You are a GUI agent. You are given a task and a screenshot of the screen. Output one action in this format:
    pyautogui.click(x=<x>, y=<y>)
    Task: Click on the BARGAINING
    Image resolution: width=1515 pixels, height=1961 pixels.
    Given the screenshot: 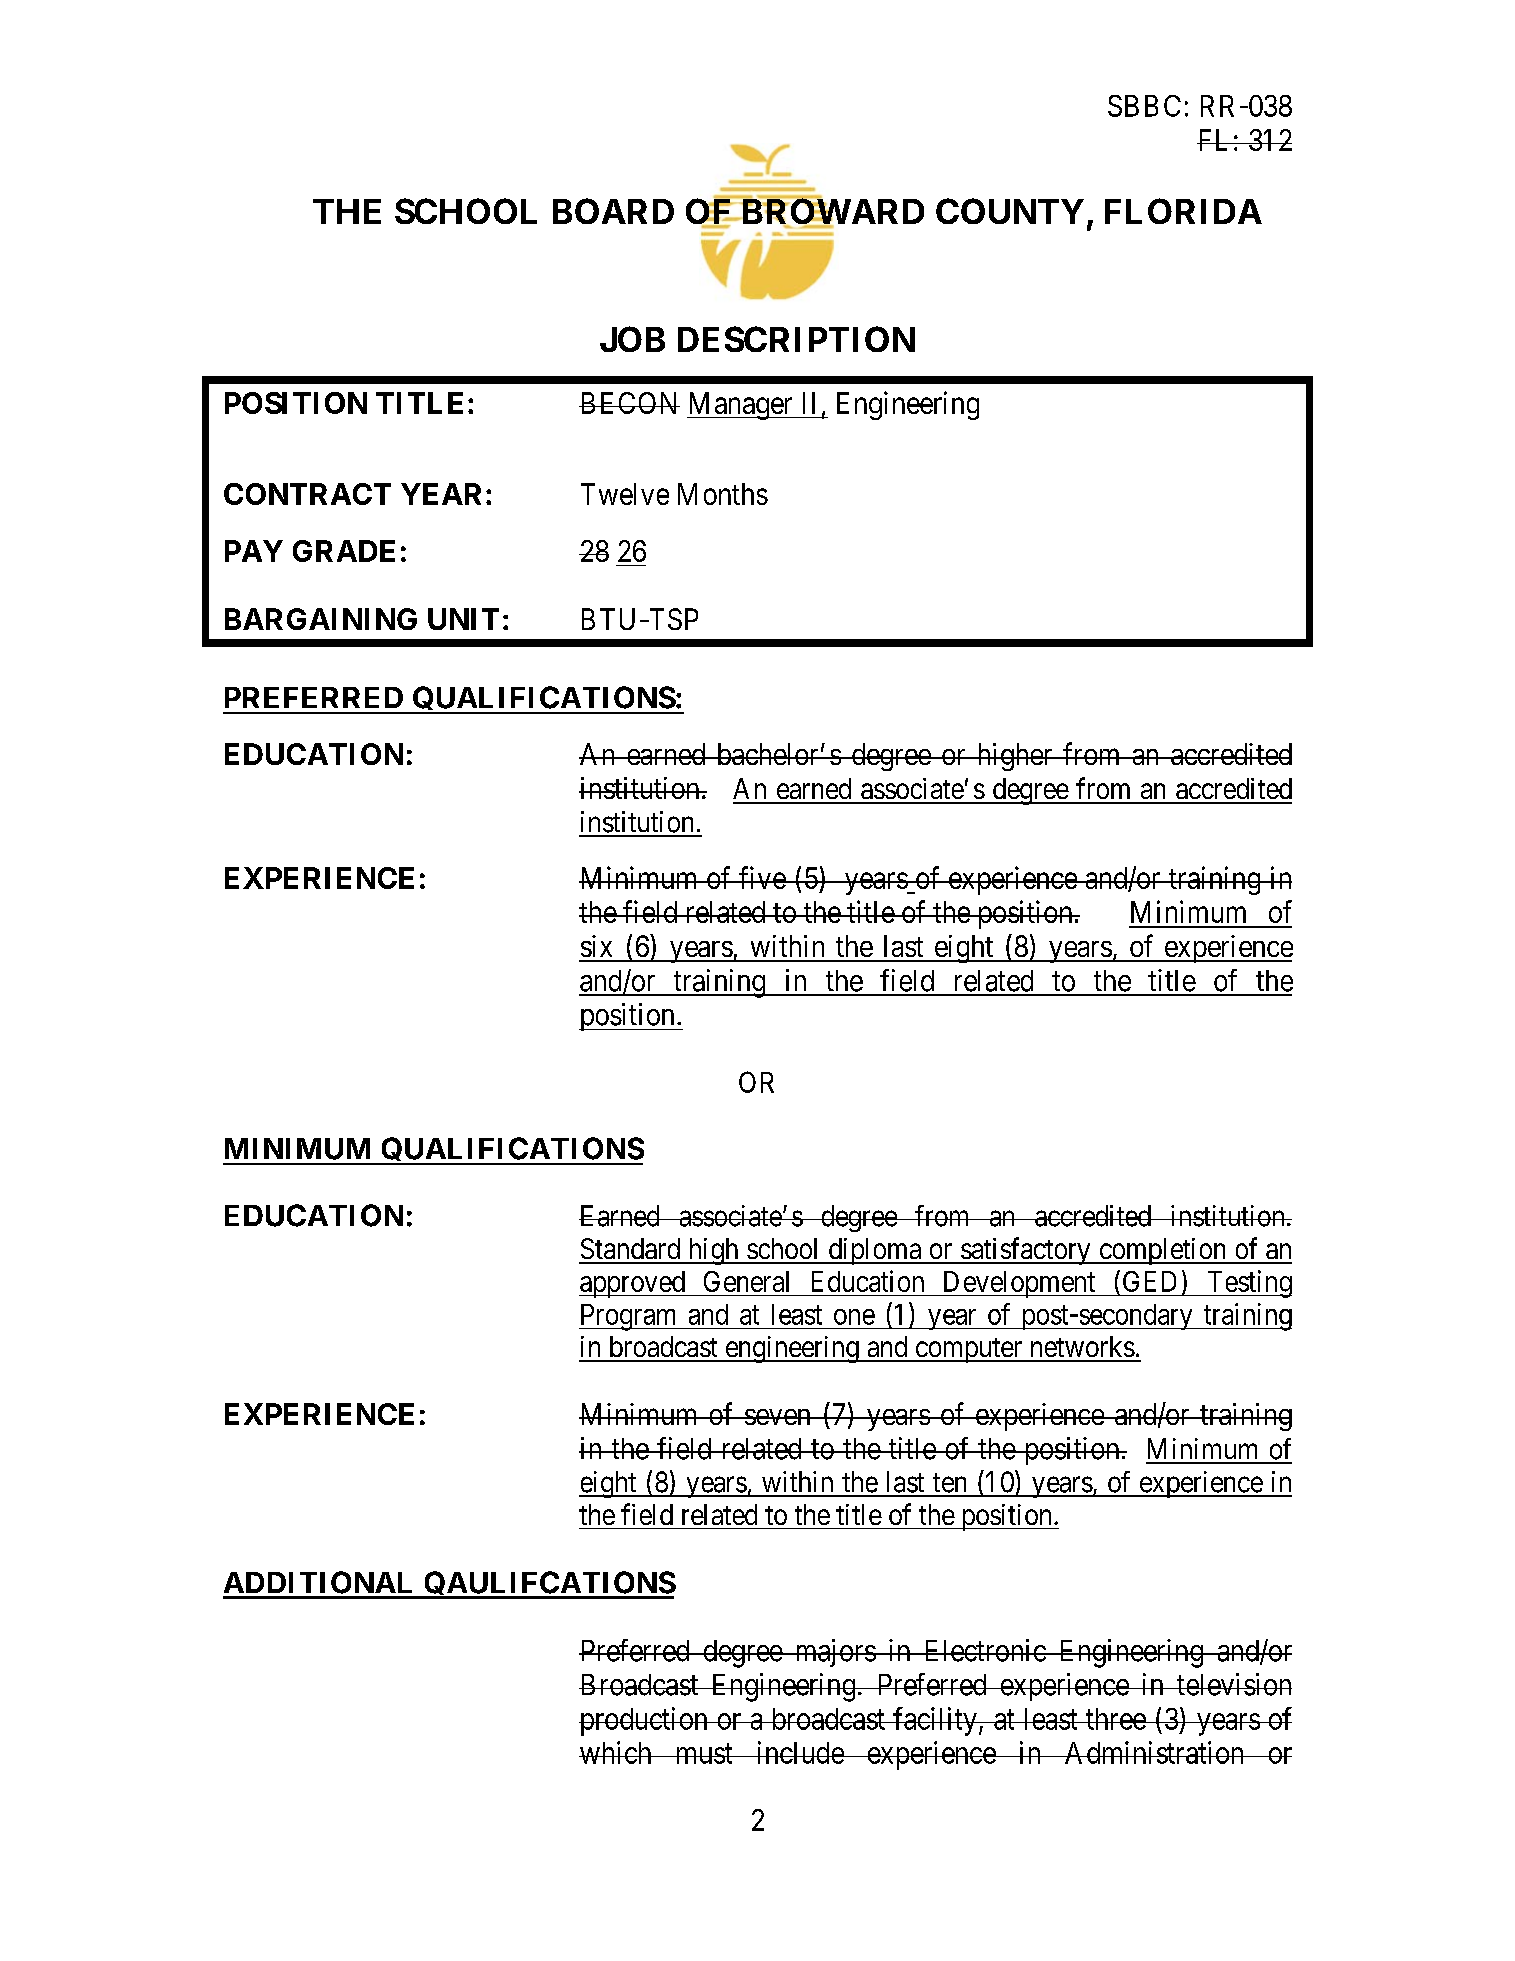 What is the action you would take?
    pyautogui.click(x=321, y=619)
